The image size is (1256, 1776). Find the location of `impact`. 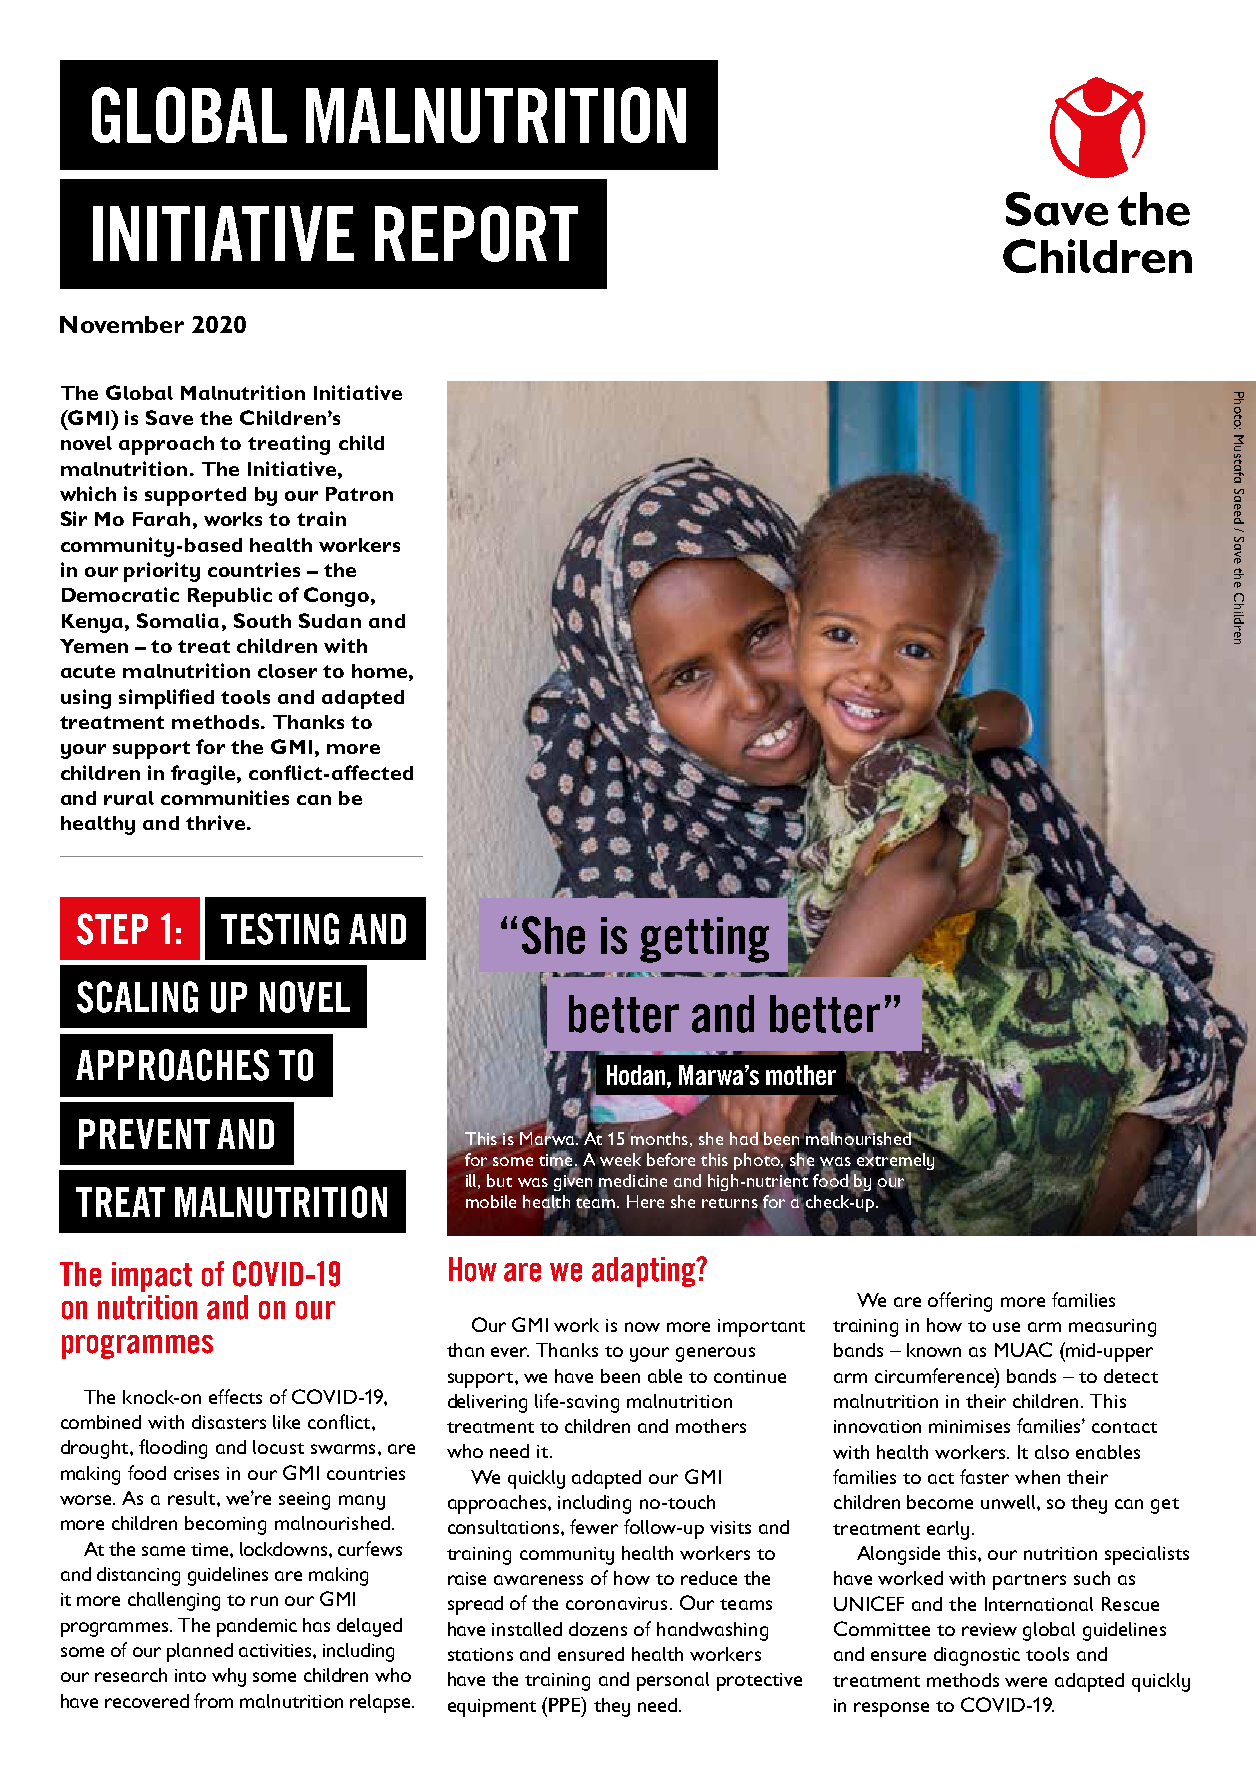

impact is located at coordinates (152, 1277).
